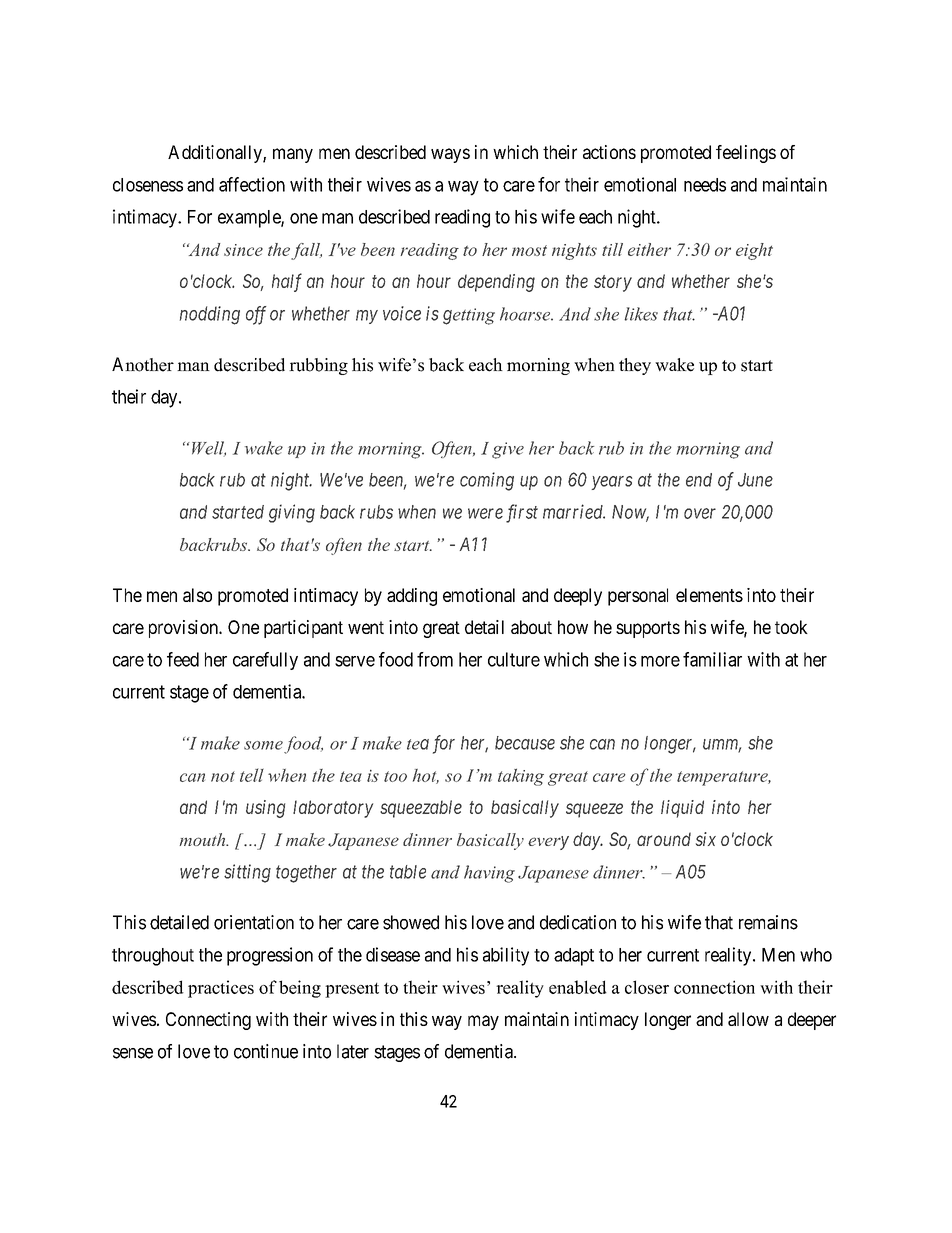 The image size is (952, 1233). What do you see at coordinates (450, 155) in the screenshot?
I see `ways` at bounding box center [450, 155].
